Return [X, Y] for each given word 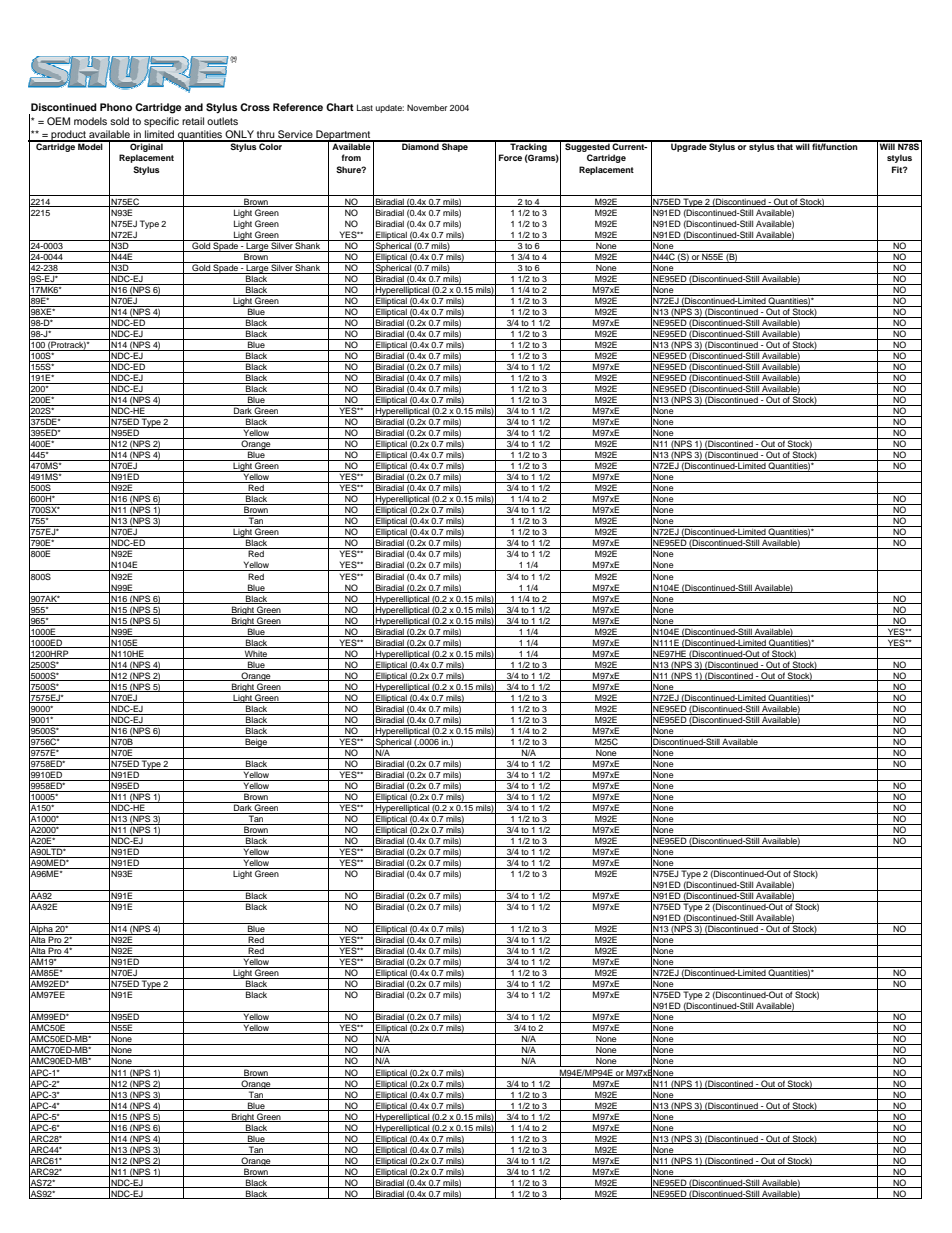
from [351, 157]
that [785, 145]
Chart [340, 107]
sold [119, 121]
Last [365, 107]
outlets [222, 121]
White [256, 654]
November [427, 107]
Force [510, 157]
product [68, 136]
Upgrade [688, 146]
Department [343, 136]
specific [161, 122]
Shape [455, 146]
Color [271, 145]
